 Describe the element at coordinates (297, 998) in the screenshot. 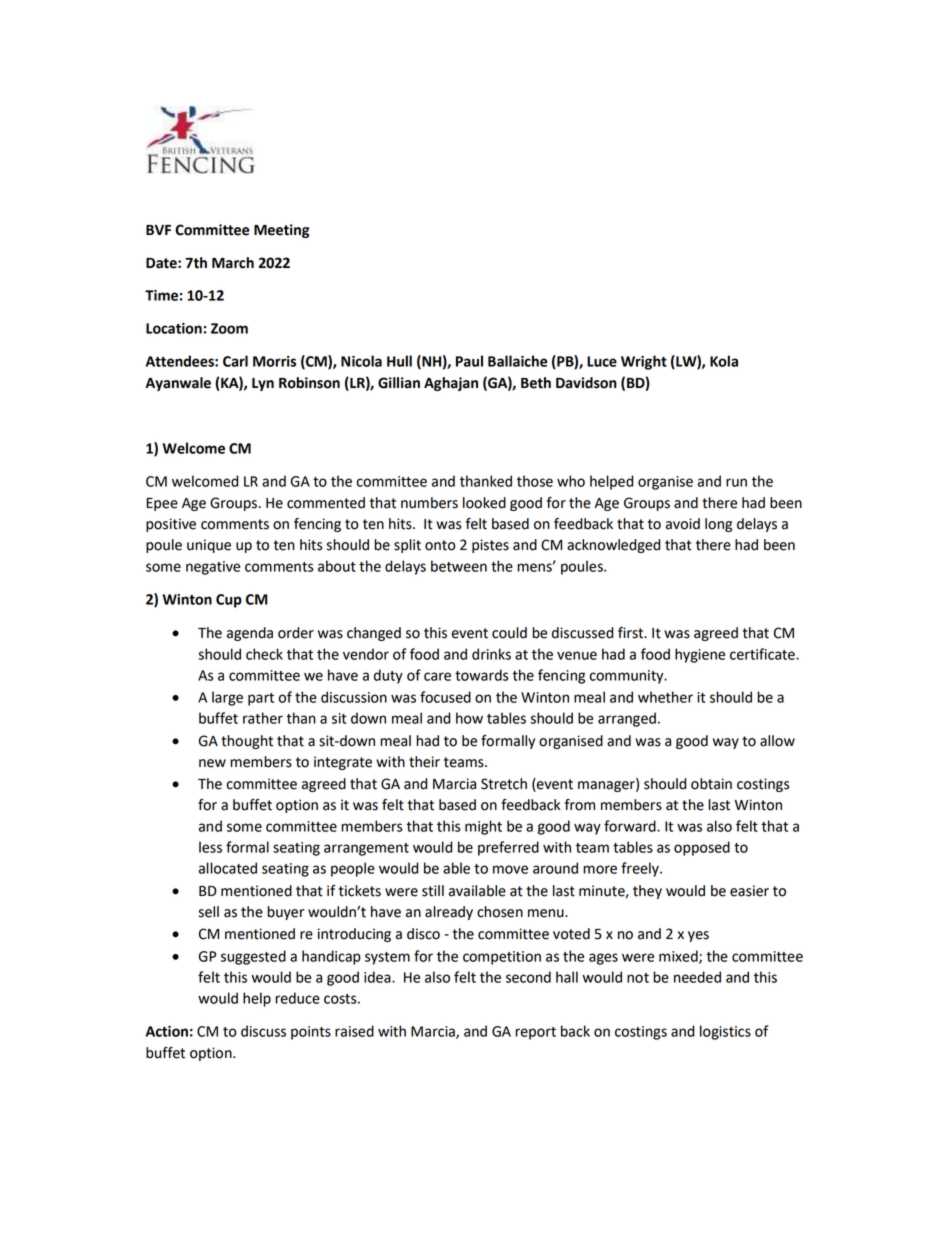

I see `reduce` at that location.
